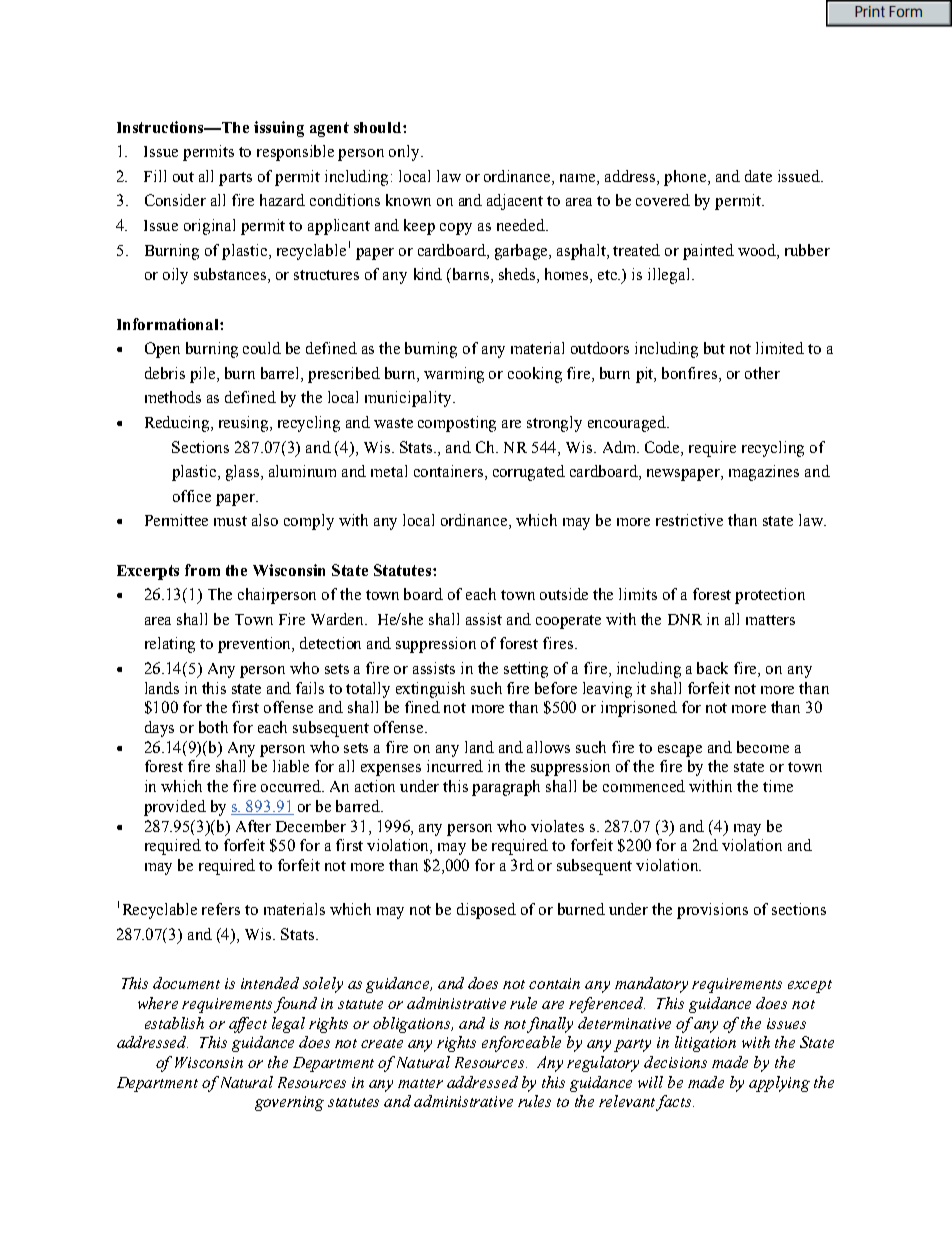 This image has width=952, height=1233. I want to click on prevention, so click(256, 645).
